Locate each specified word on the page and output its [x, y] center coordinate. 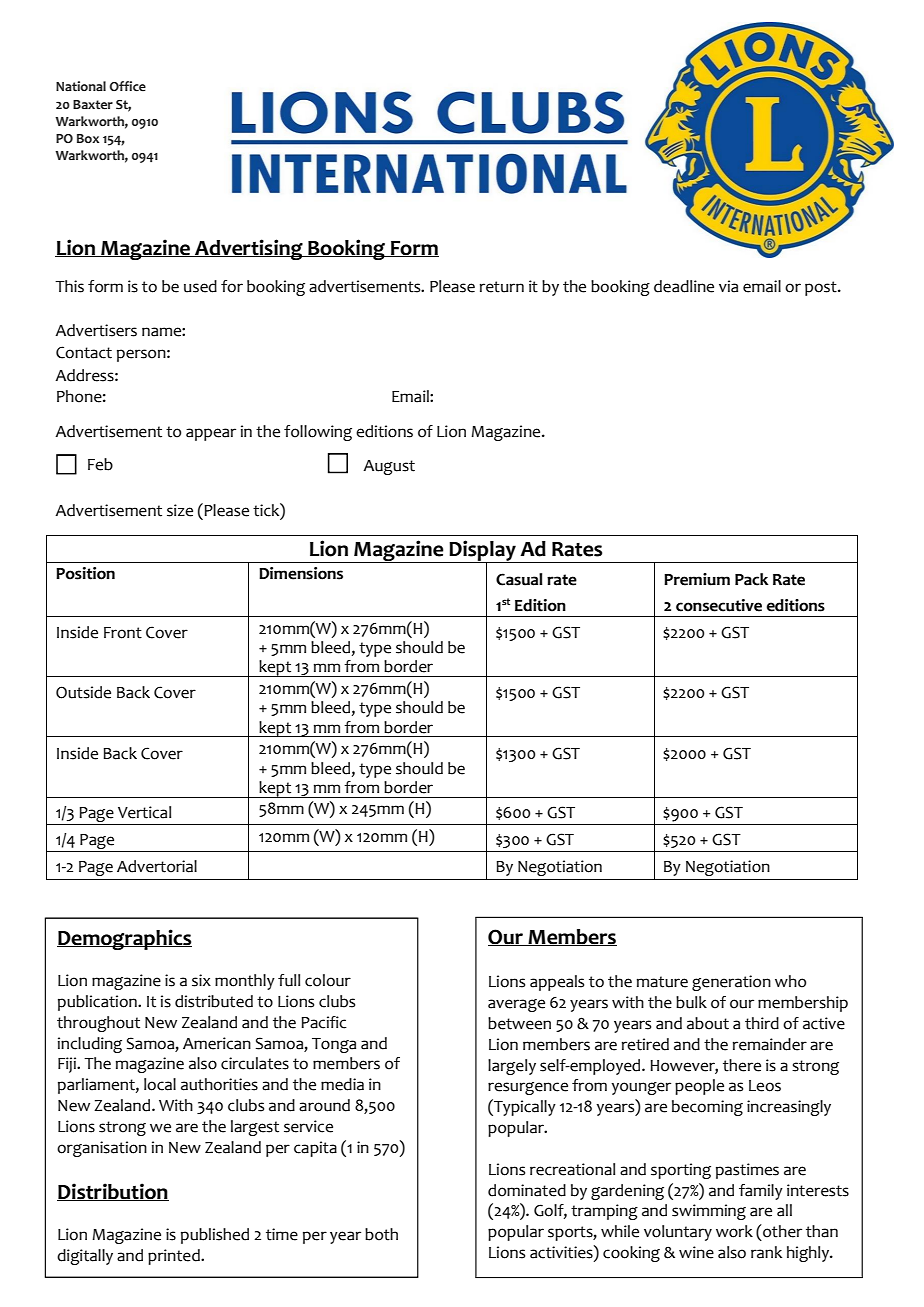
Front [123, 633]
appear [211, 434]
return [502, 287]
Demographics [124, 939]
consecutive [719, 605]
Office [127, 86]
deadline [684, 286]
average [516, 1005]
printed [175, 1257]
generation [731, 983]
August [389, 467]
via [728, 286]
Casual [519, 579]
